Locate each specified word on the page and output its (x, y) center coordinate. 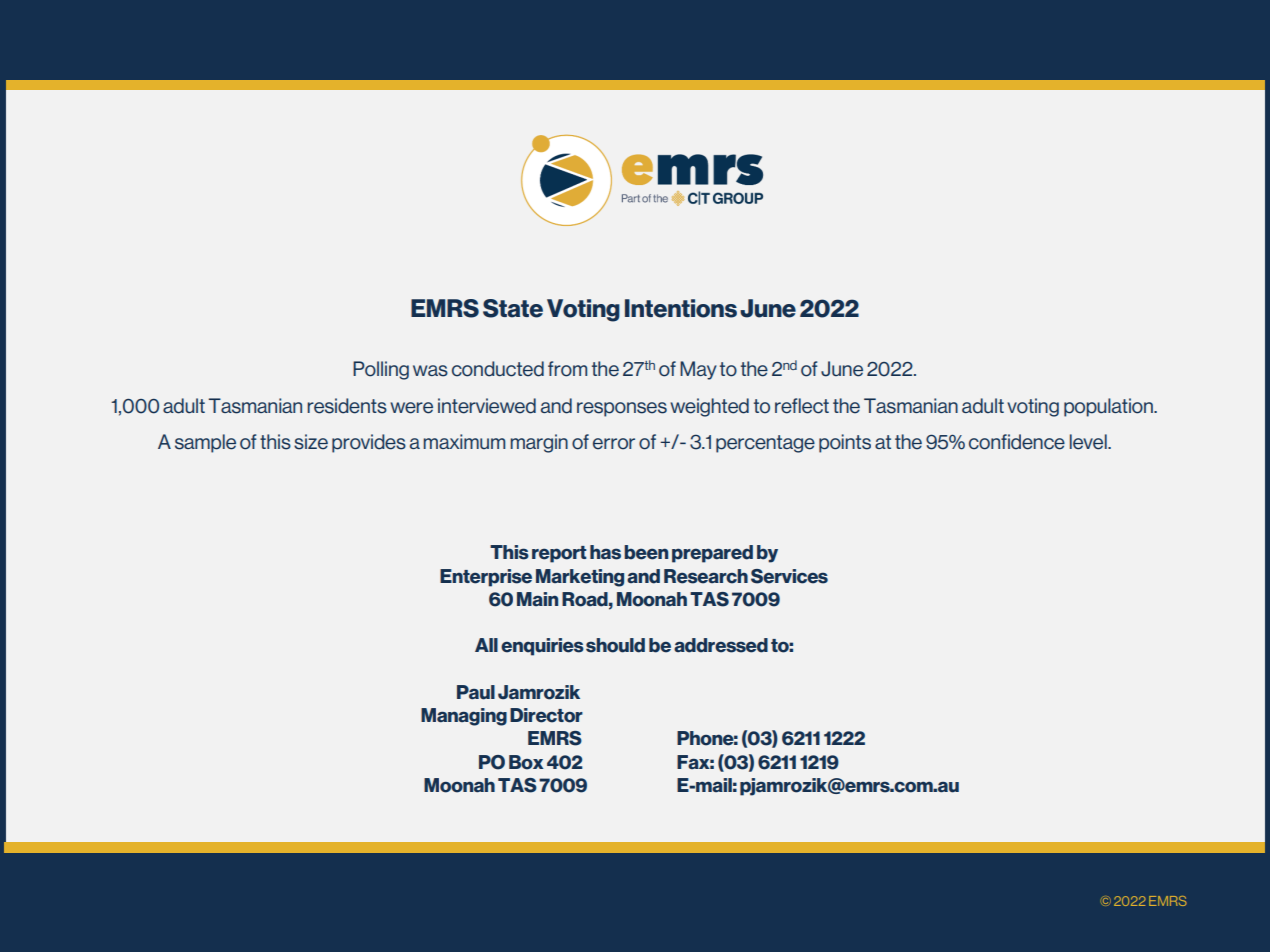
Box (526, 762)
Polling (381, 370)
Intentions (681, 308)
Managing (464, 717)
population (1109, 407)
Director (546, 715)
